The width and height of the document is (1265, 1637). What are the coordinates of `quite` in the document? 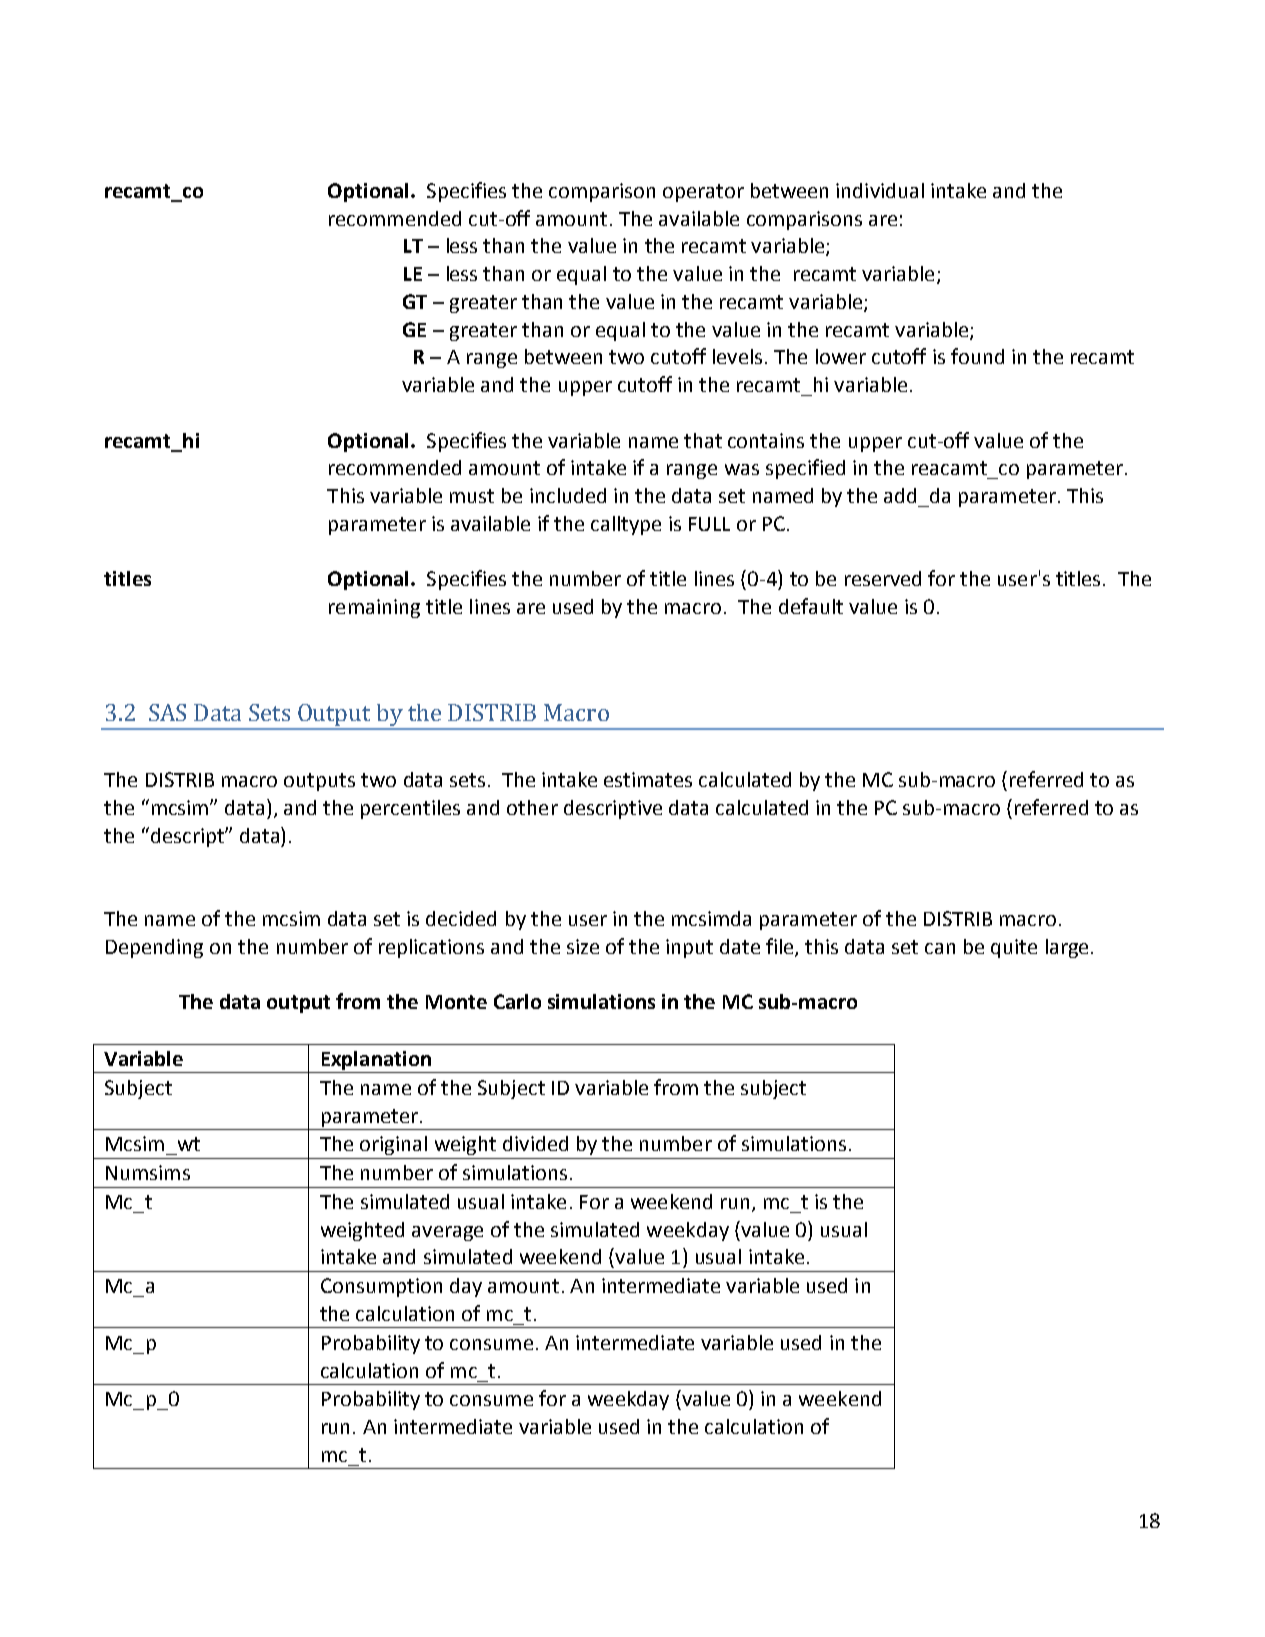 It's located at (1014, 948).
